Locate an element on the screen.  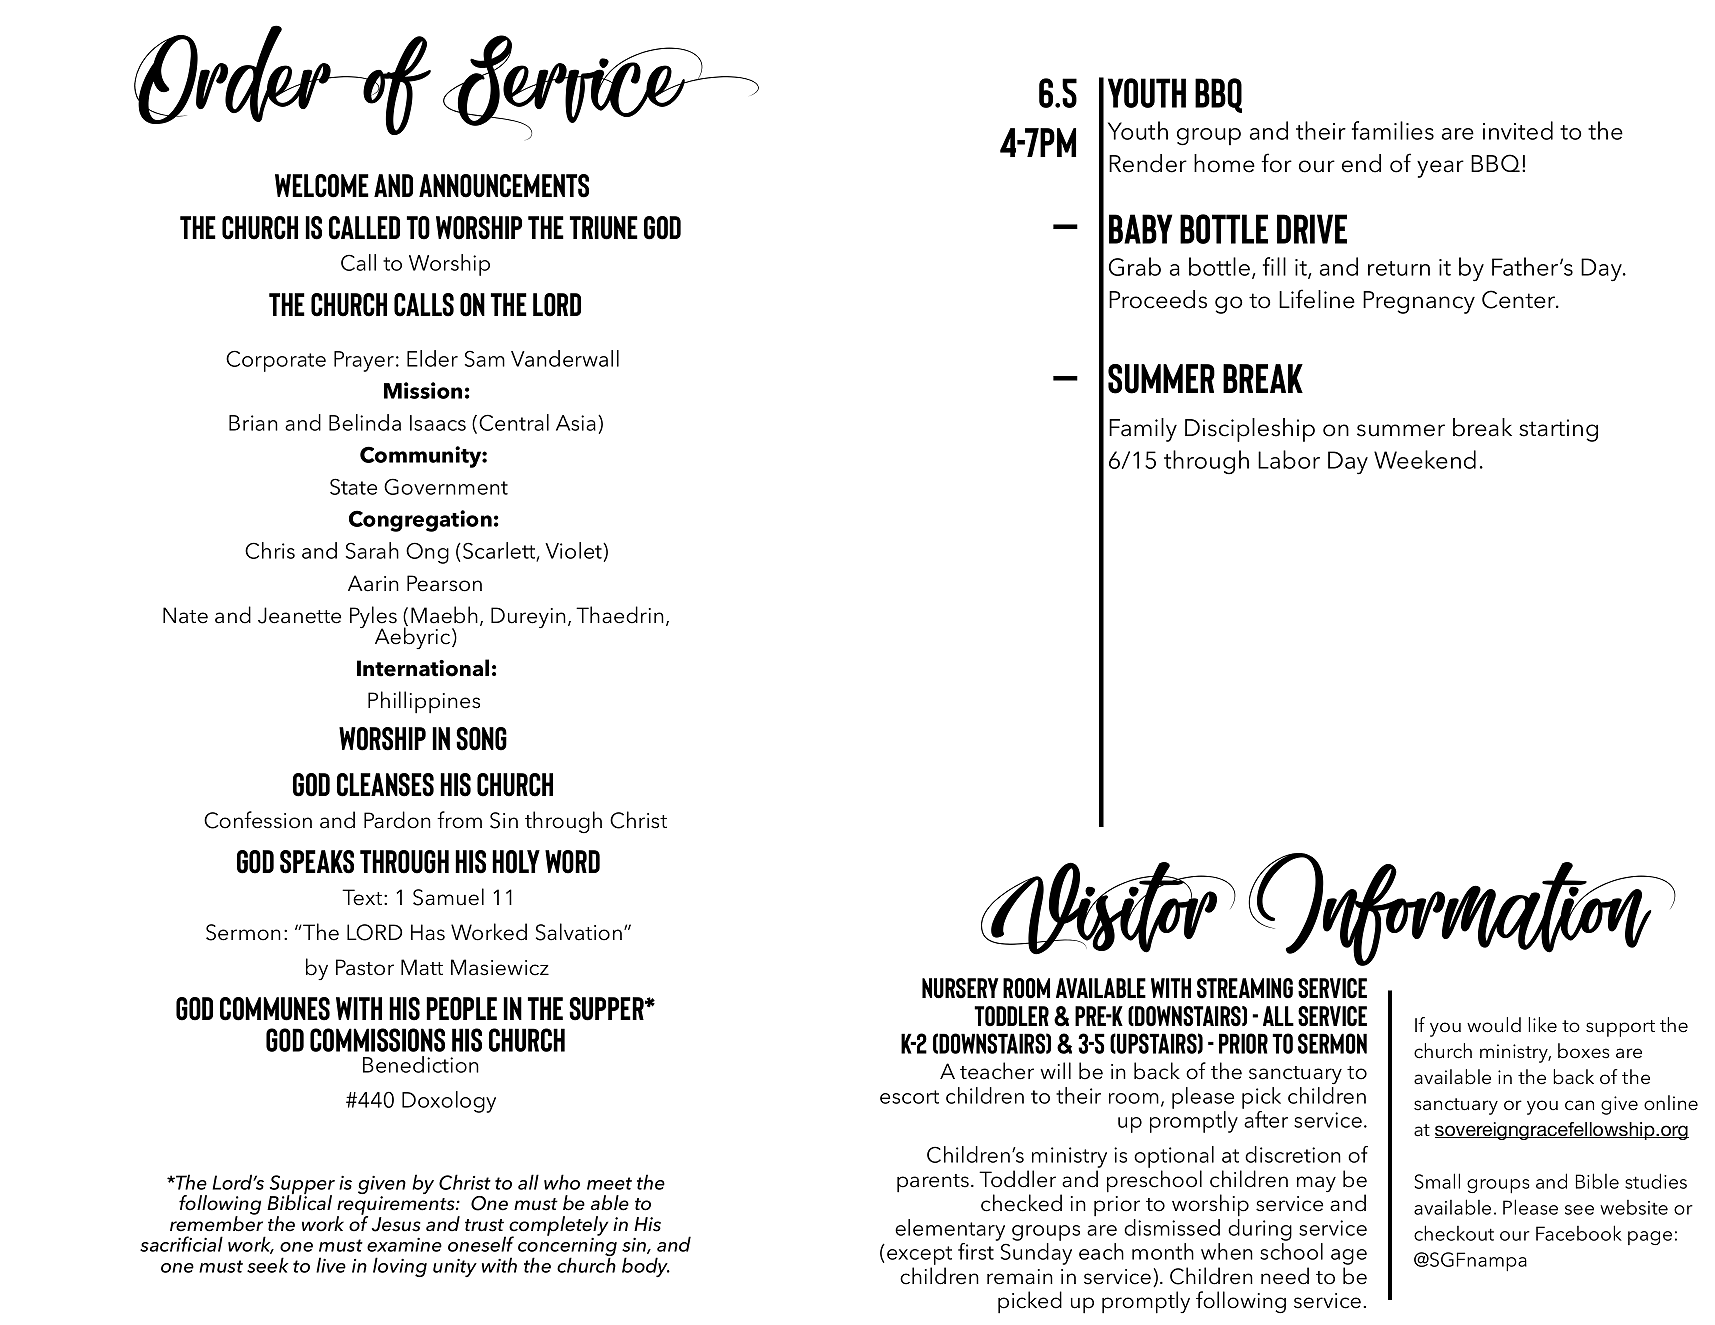
Pastor is located at coordinates (365, 967).
